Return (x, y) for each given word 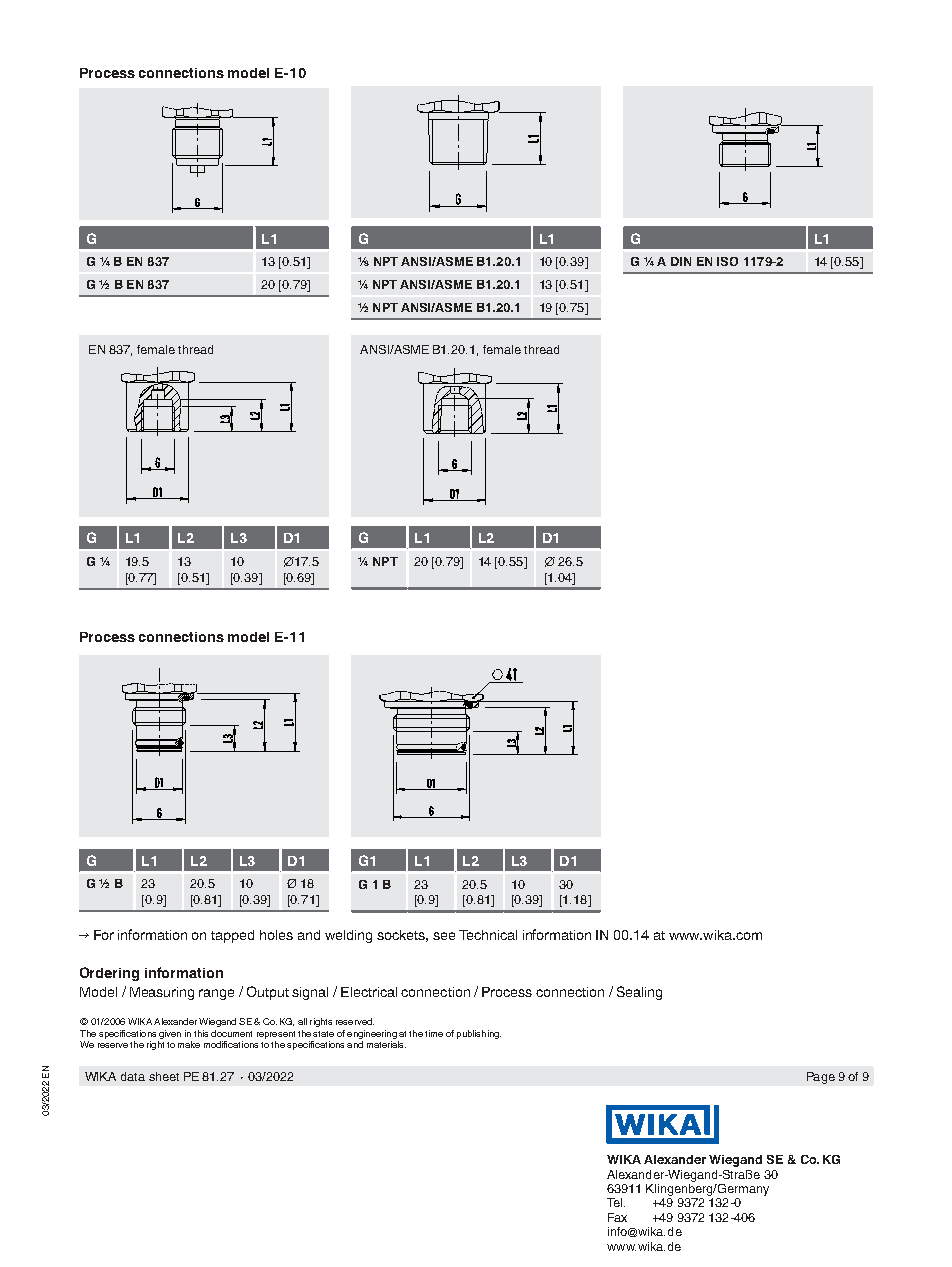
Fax (617, 1217)
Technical (488, 935)
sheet (164, 1076)
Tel (616, 1202)
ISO (727, 261)
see (444, 936)
